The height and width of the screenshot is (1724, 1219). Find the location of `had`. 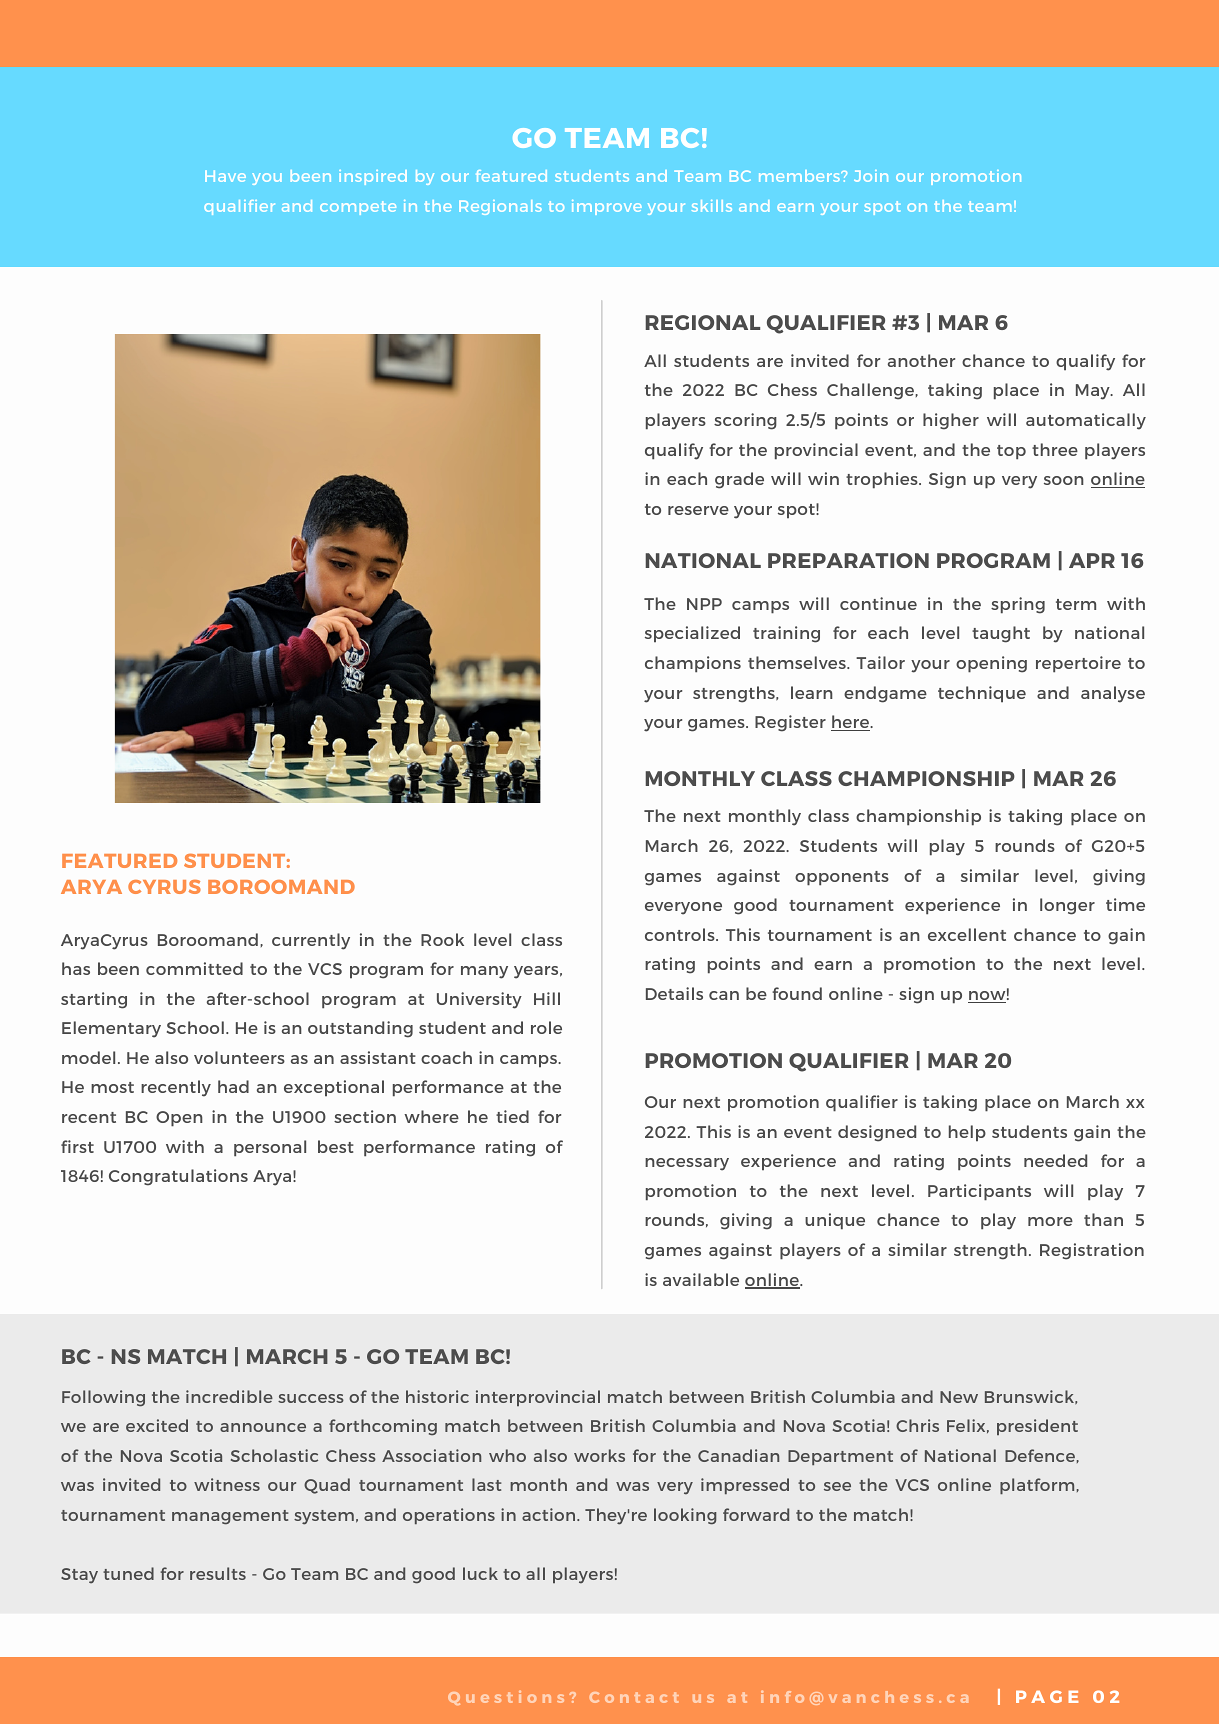

had is located at coordinates (233, 1086).
